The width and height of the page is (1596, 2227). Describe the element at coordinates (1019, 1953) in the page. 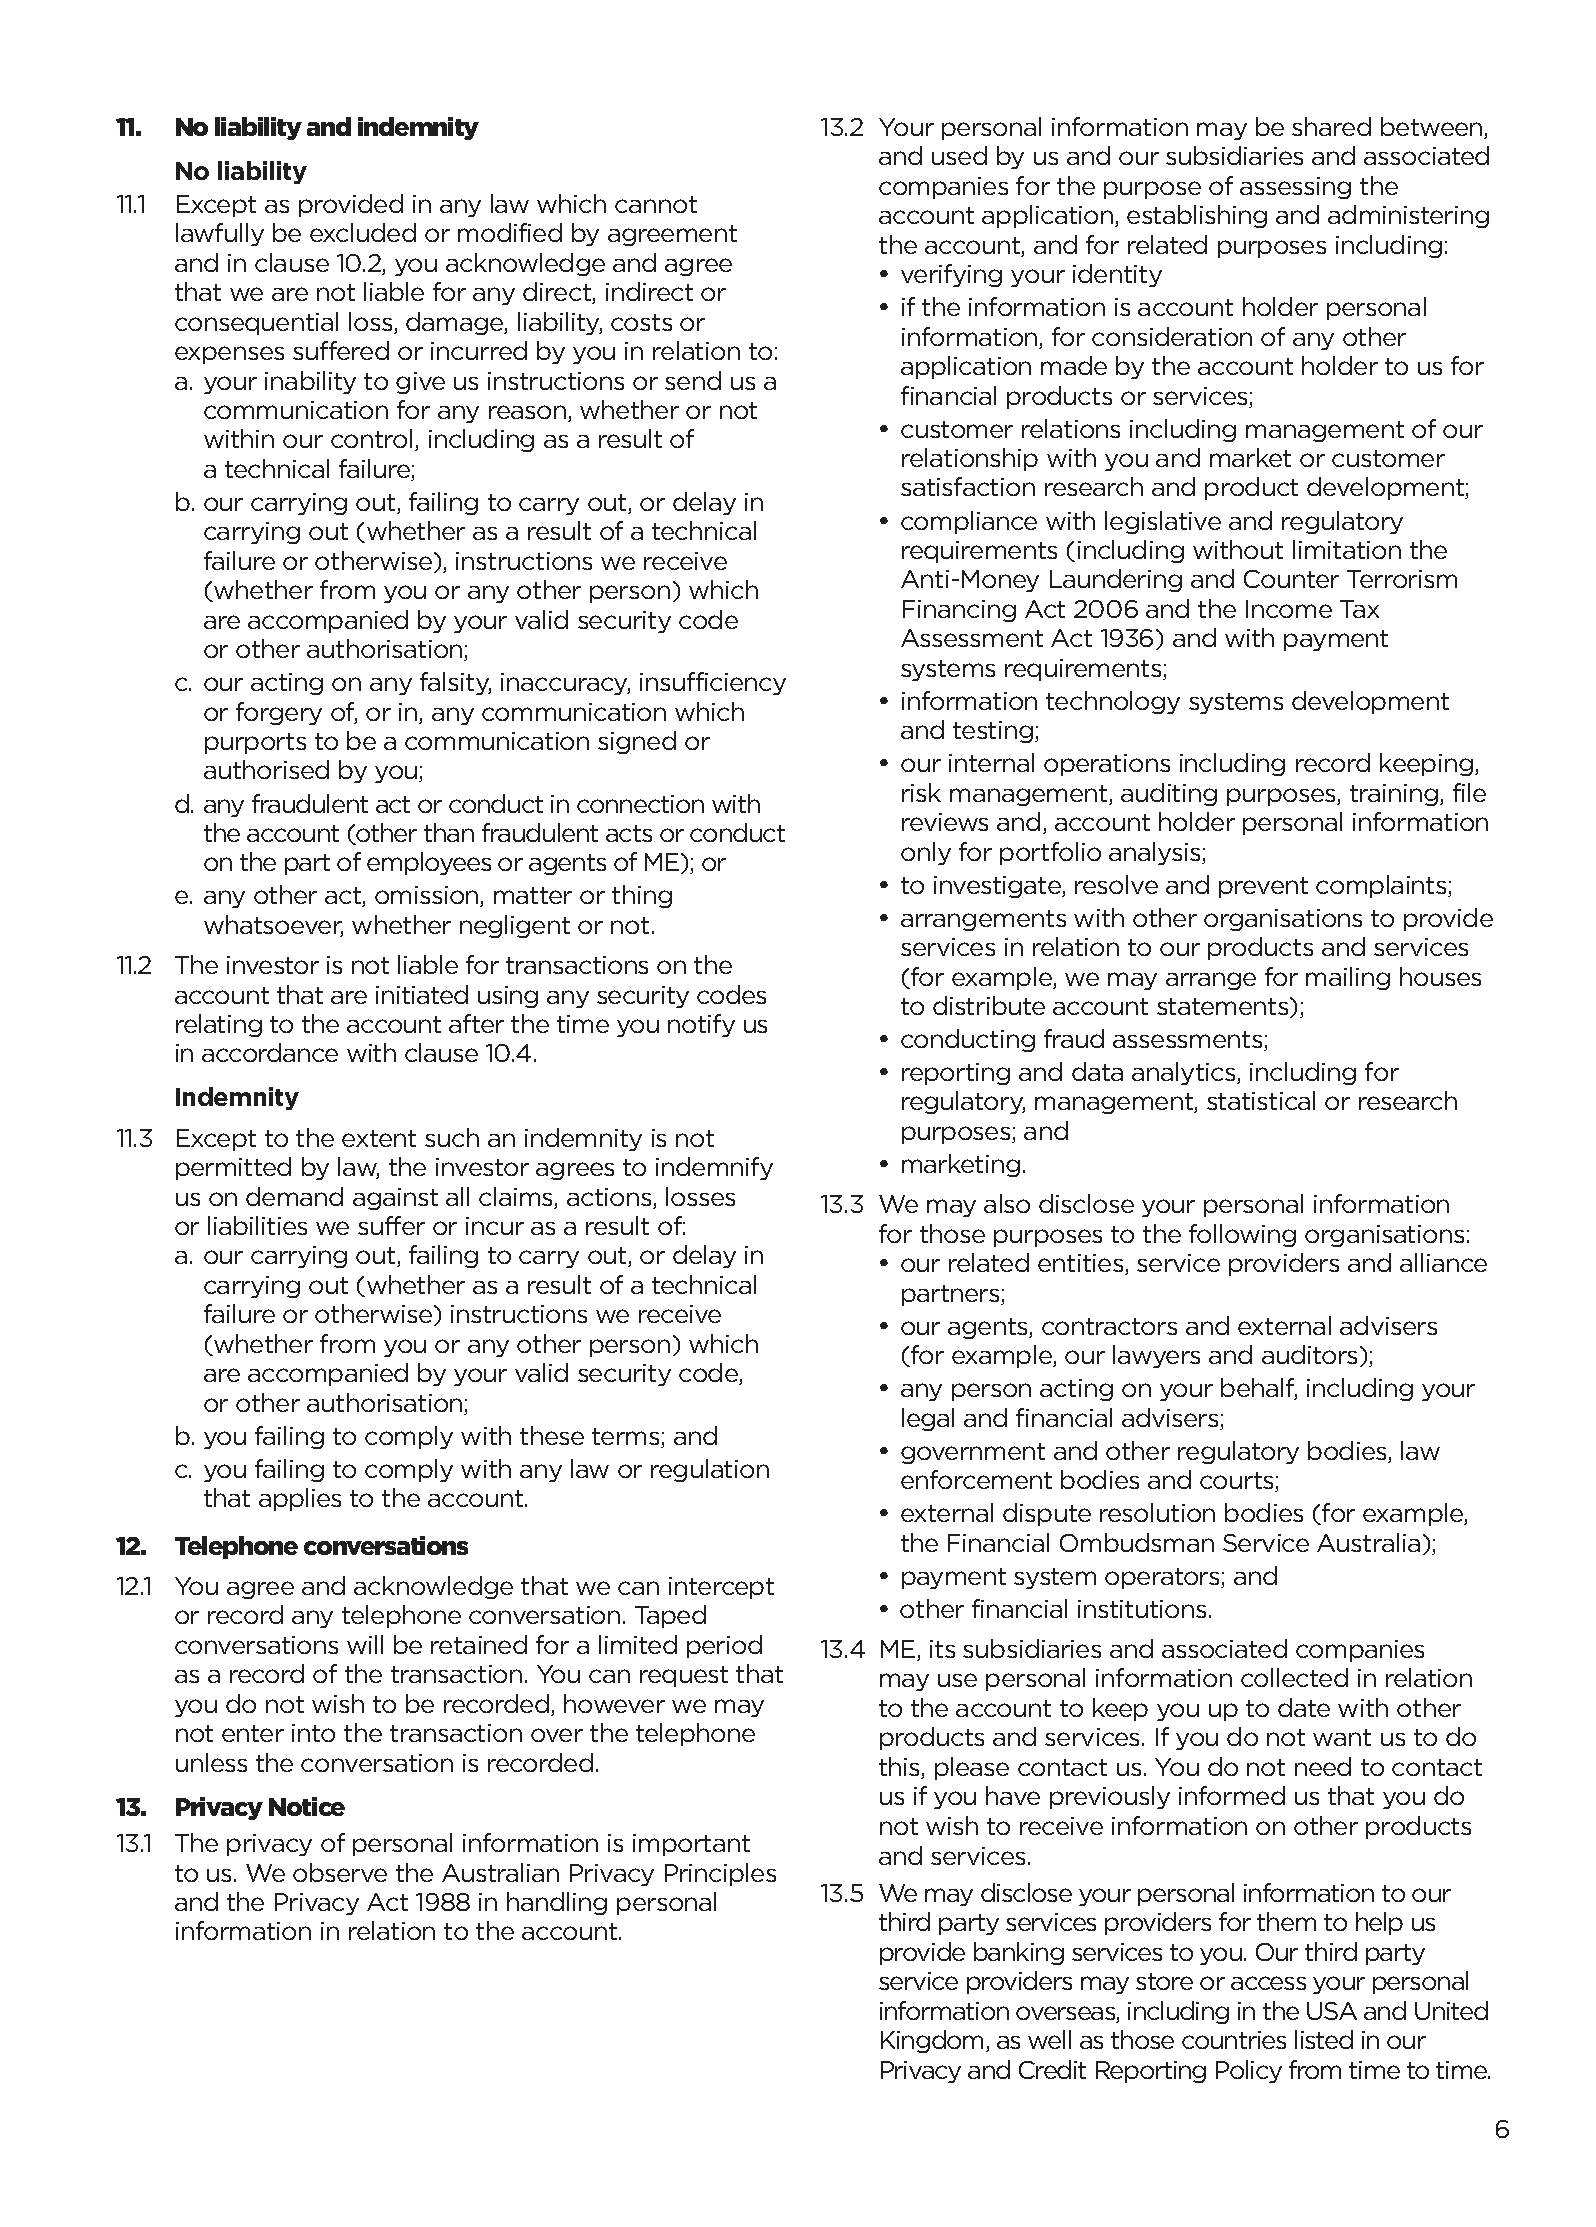

I see `banking` at that location.
